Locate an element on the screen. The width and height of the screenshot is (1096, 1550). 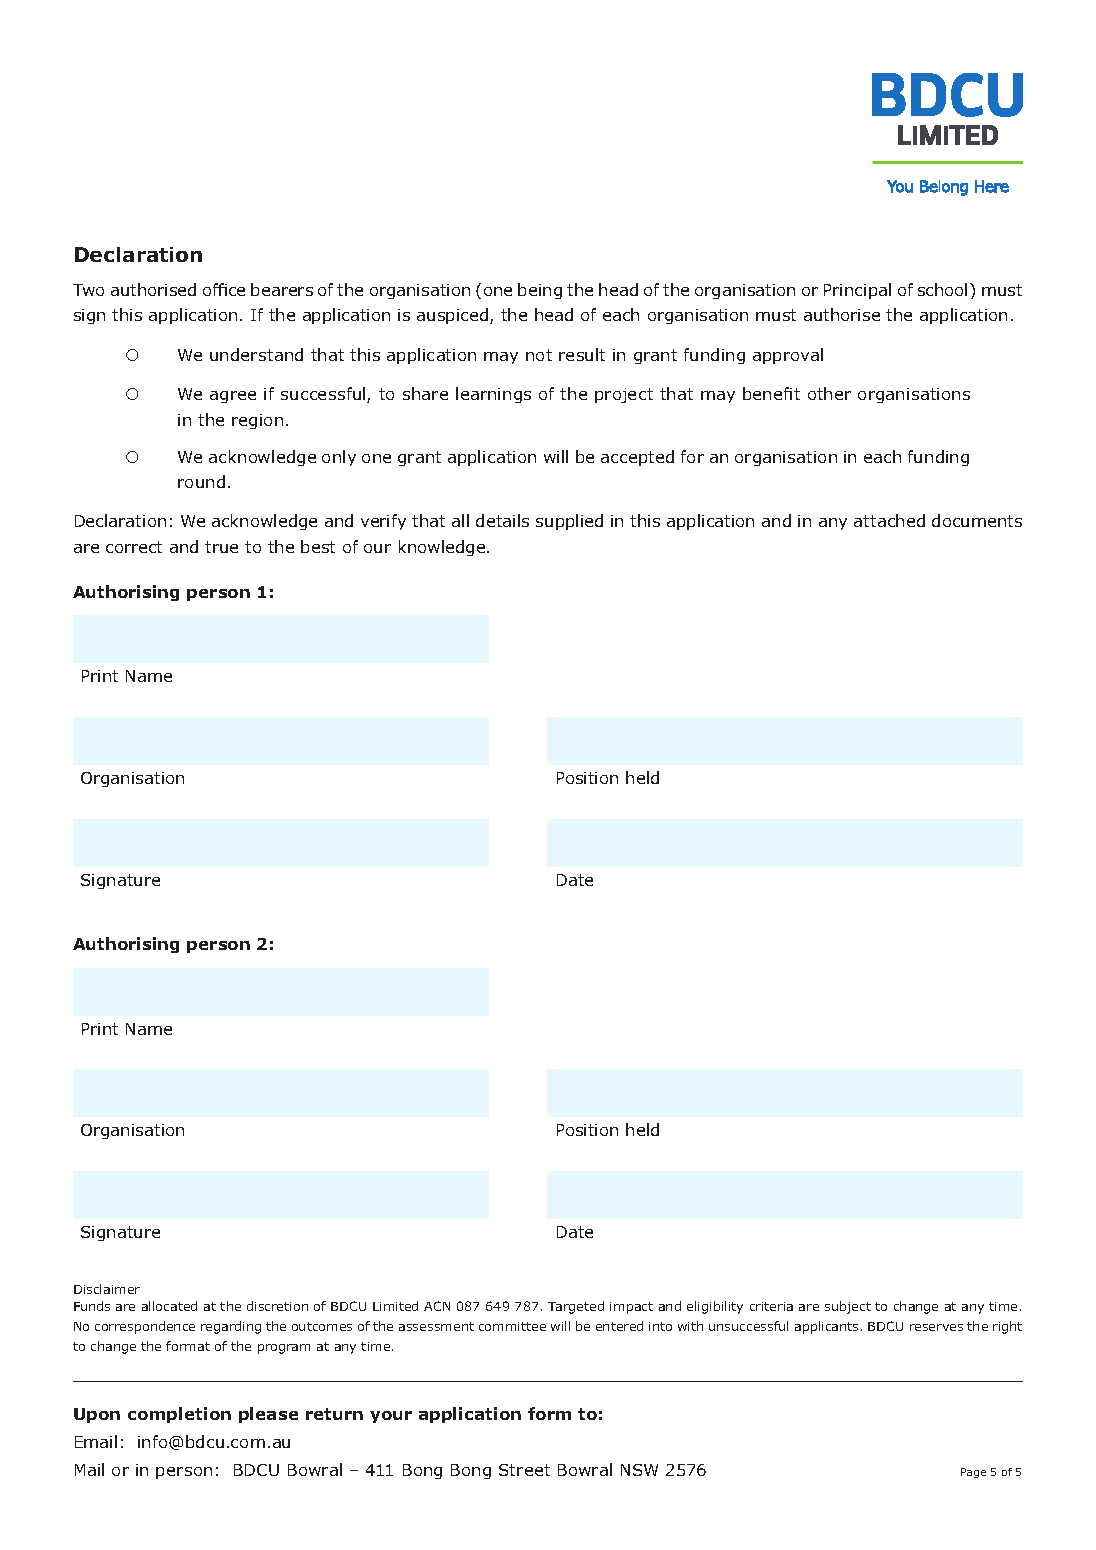
completion is located at coordinates (179, 1415).
